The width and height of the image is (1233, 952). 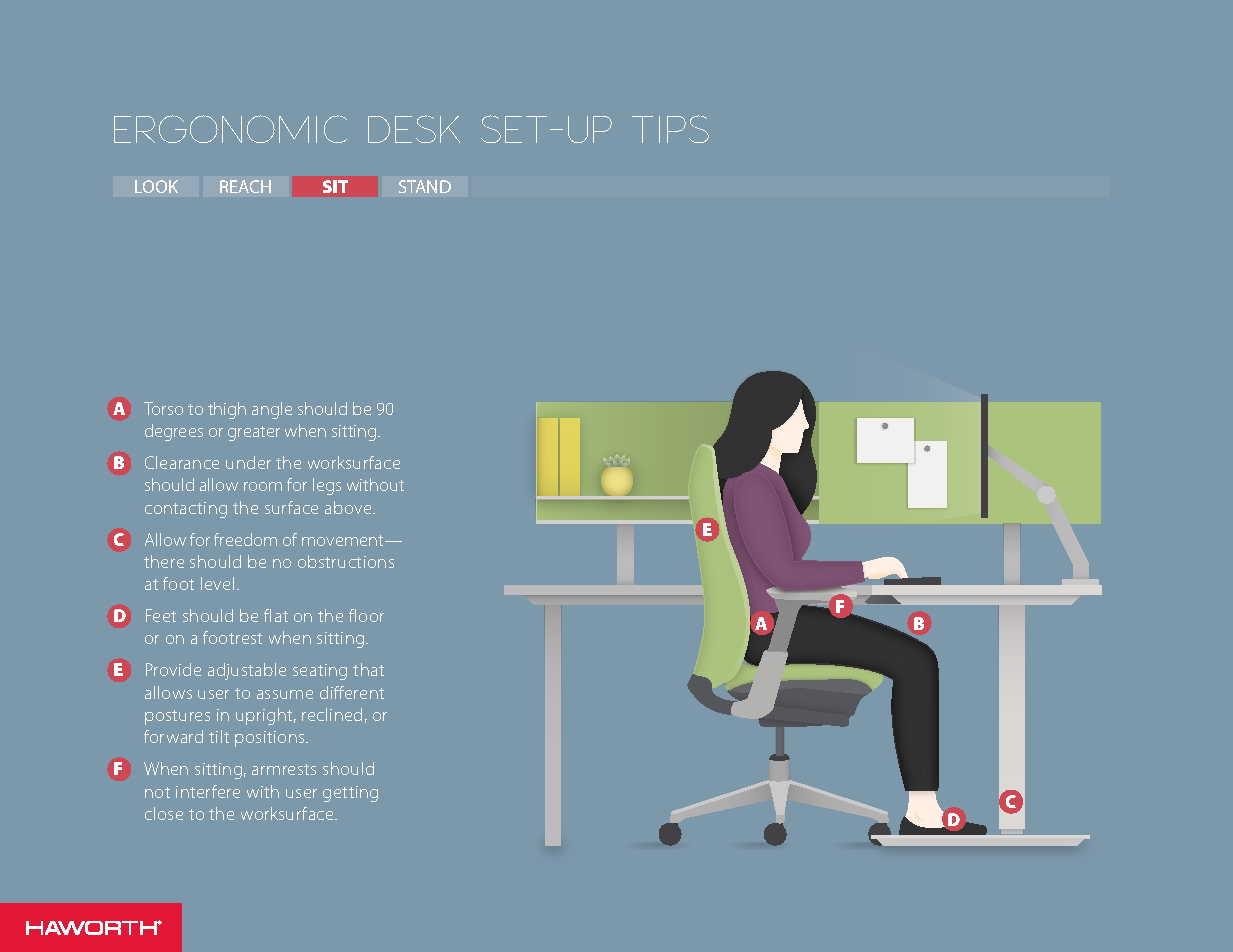 I want to click on Ergonomic, so click(x=230, y=129).
